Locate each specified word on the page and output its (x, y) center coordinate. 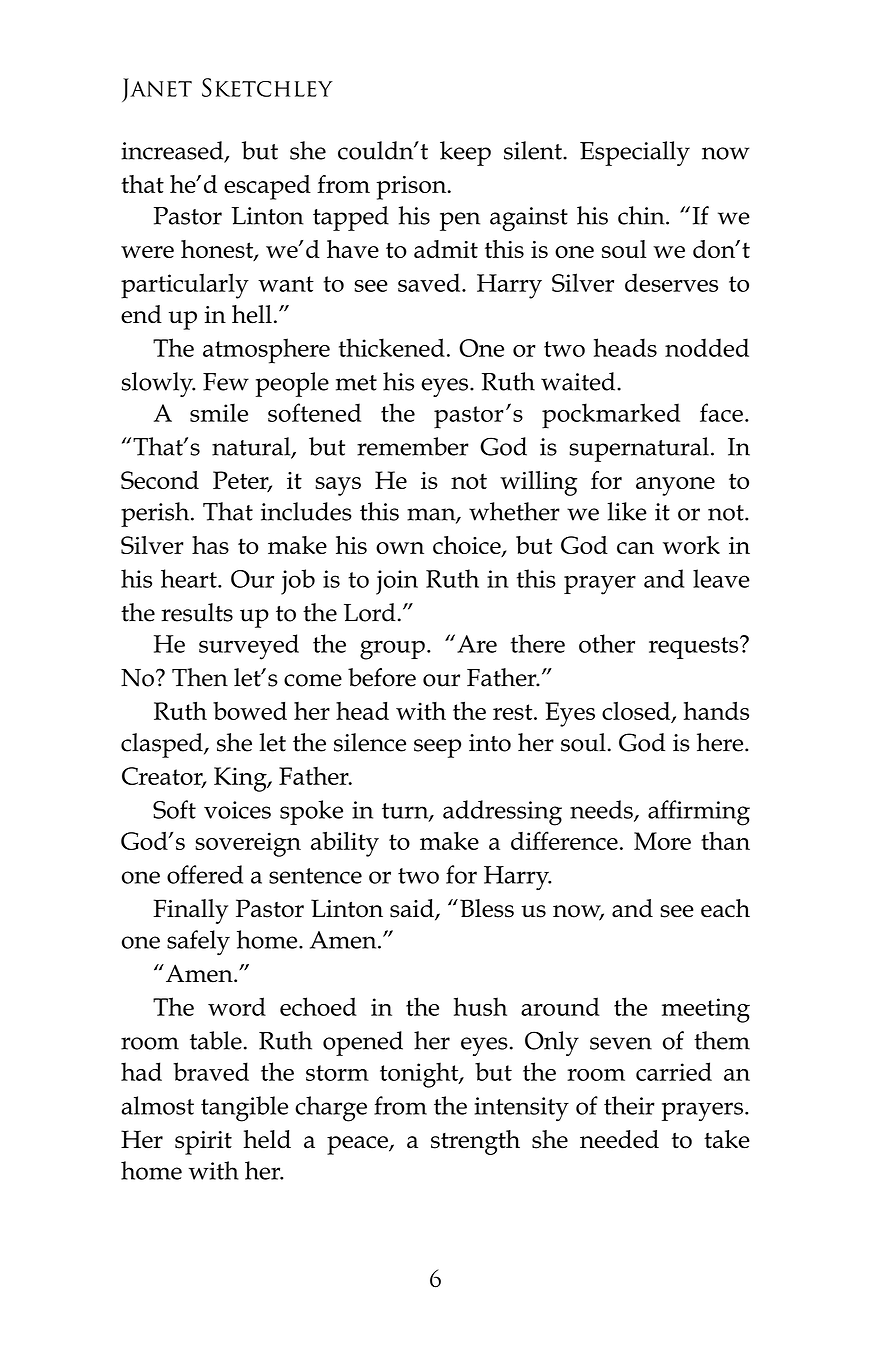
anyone (675, 486)
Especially (635, 153)
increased (173, 151)
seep (437, 748)
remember (413, 446)
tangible (244, 1109)
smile (219, 412)
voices (237, 810)
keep (465, 153)
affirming (699, 813)
